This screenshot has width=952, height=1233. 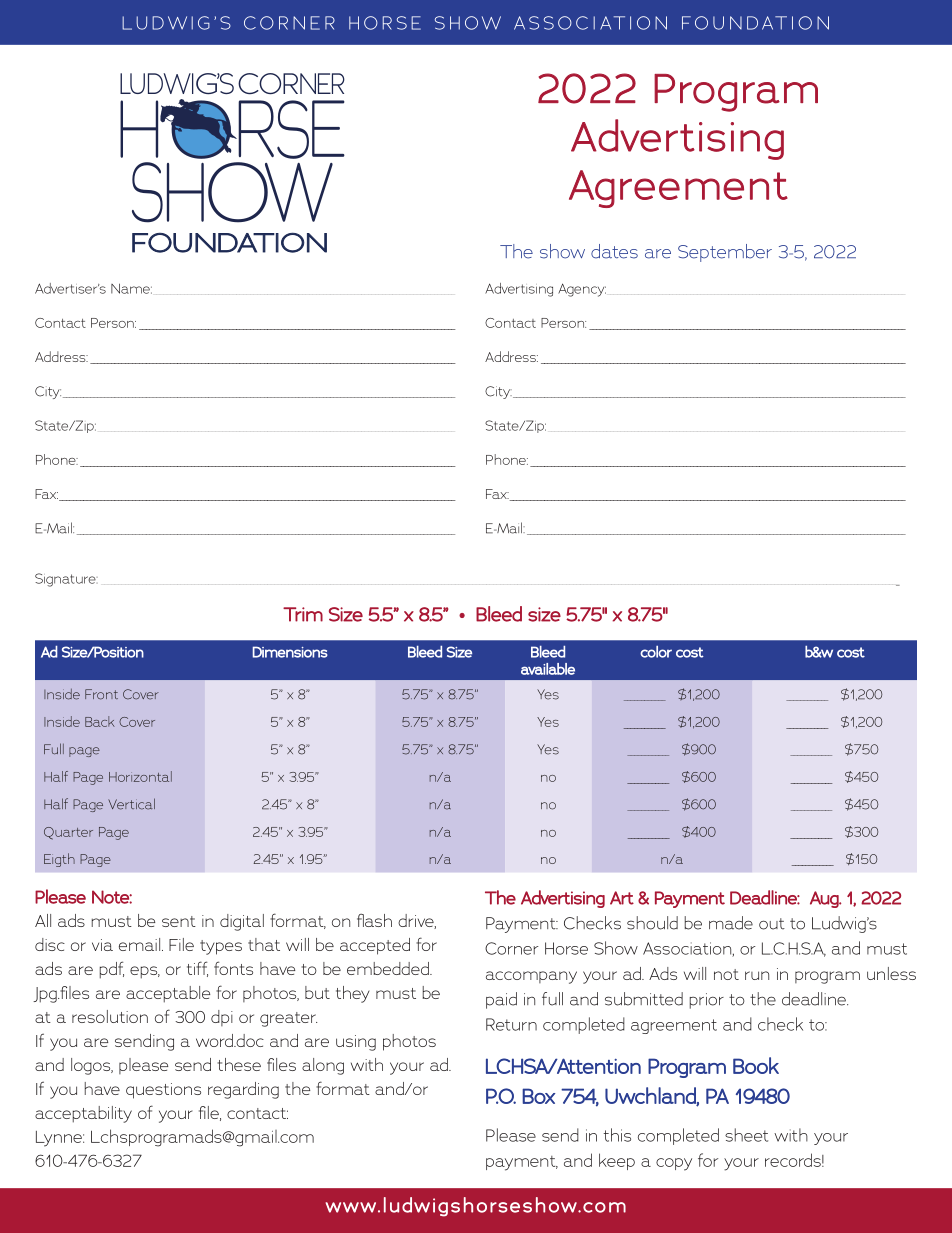 What do you see at coordinates (614, 251) in the screenshot?
I see `dates` at bounding box center [614, 251].
